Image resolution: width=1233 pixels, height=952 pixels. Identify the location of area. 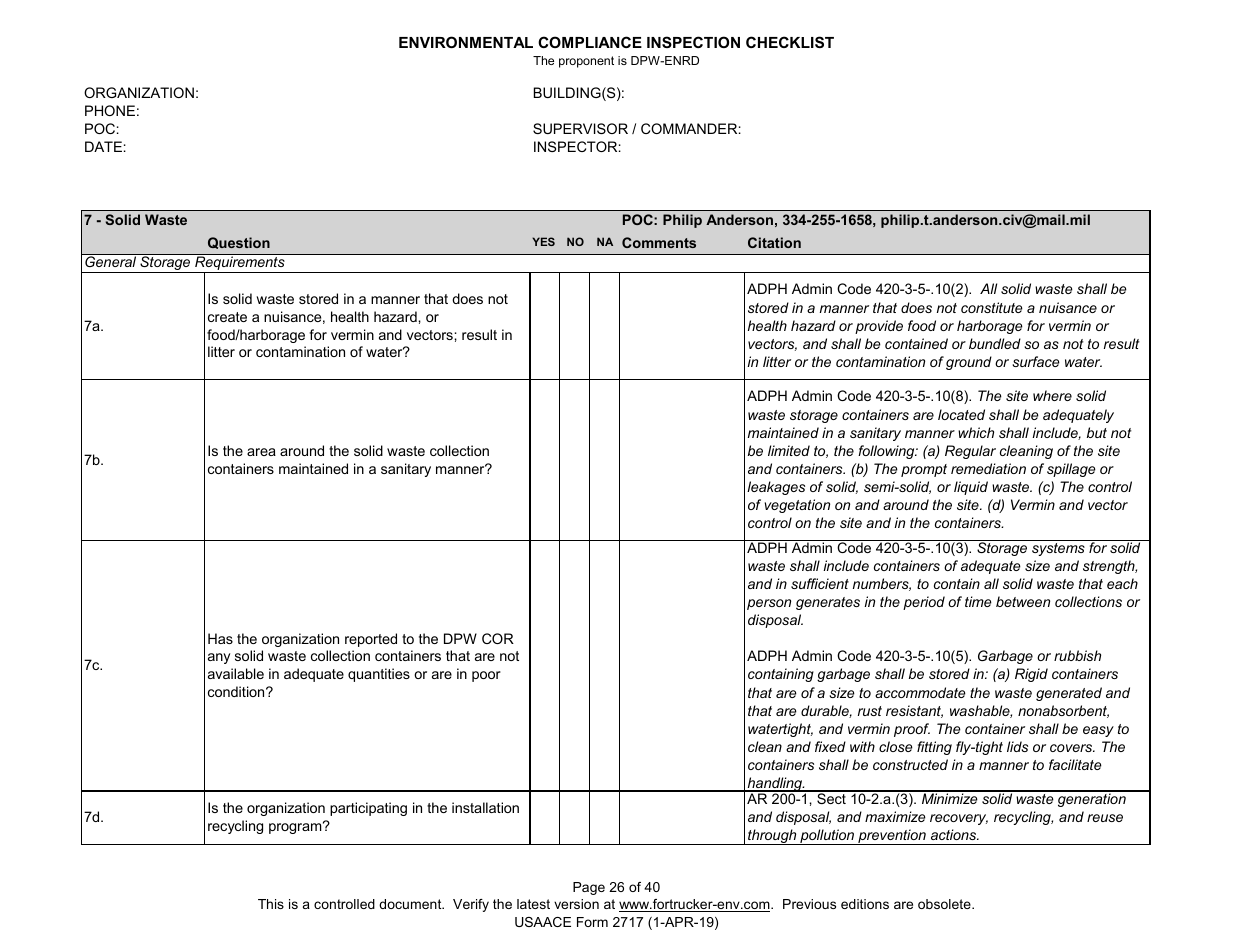
(261, 452).
